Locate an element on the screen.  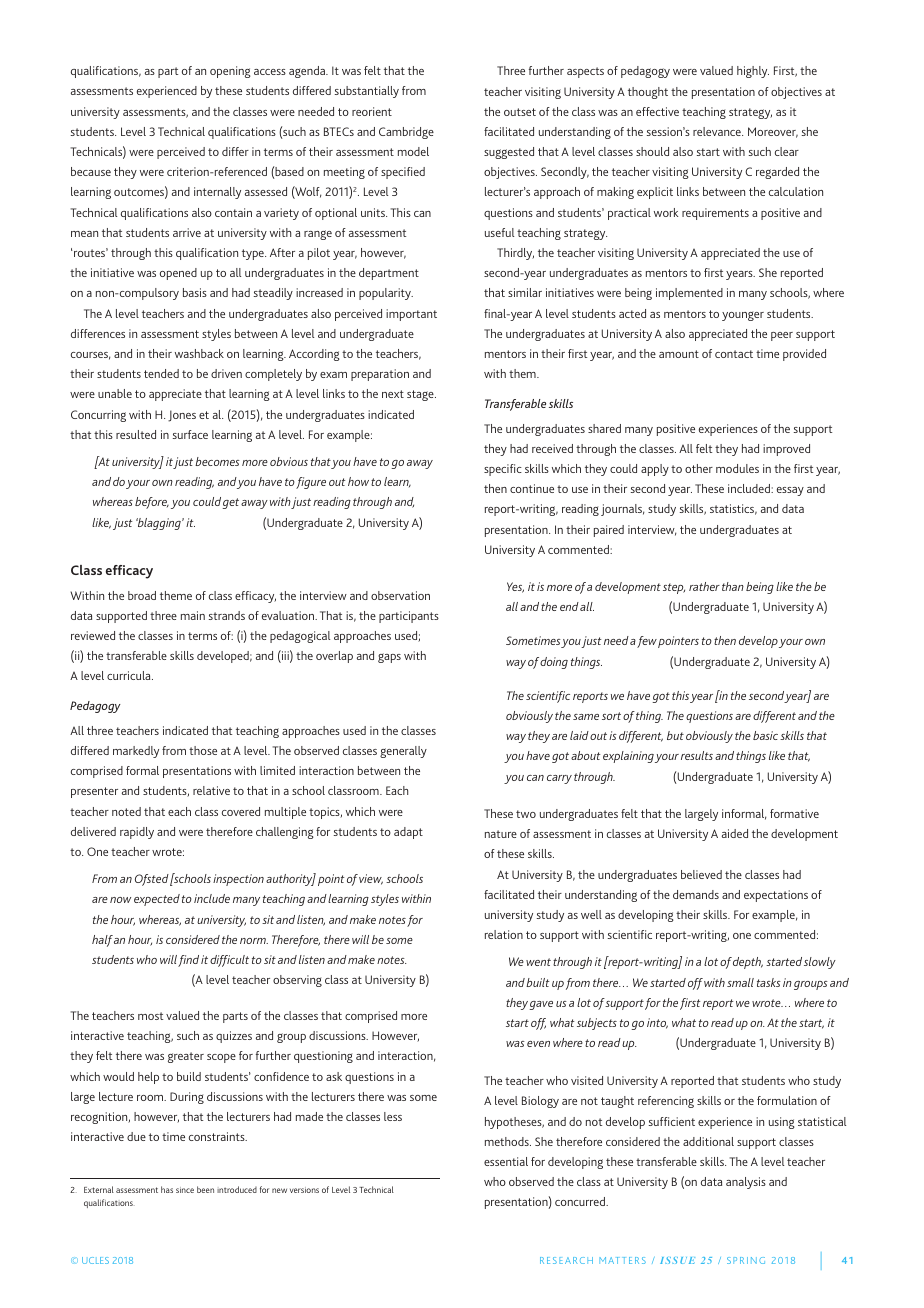
curricula is located at coordinates (130, 675).
